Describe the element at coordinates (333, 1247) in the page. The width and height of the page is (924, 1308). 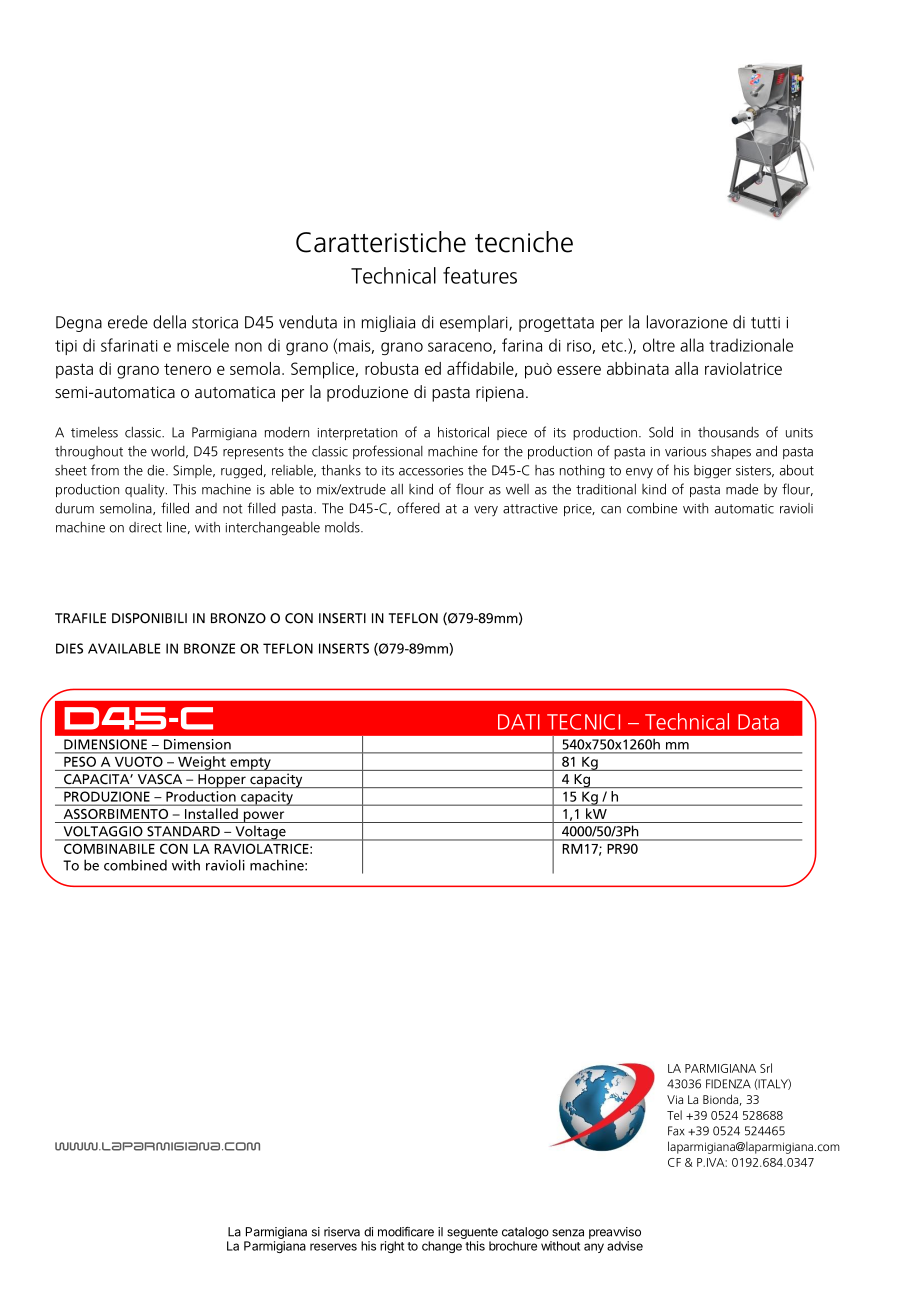
I see `reserves` at that location.
